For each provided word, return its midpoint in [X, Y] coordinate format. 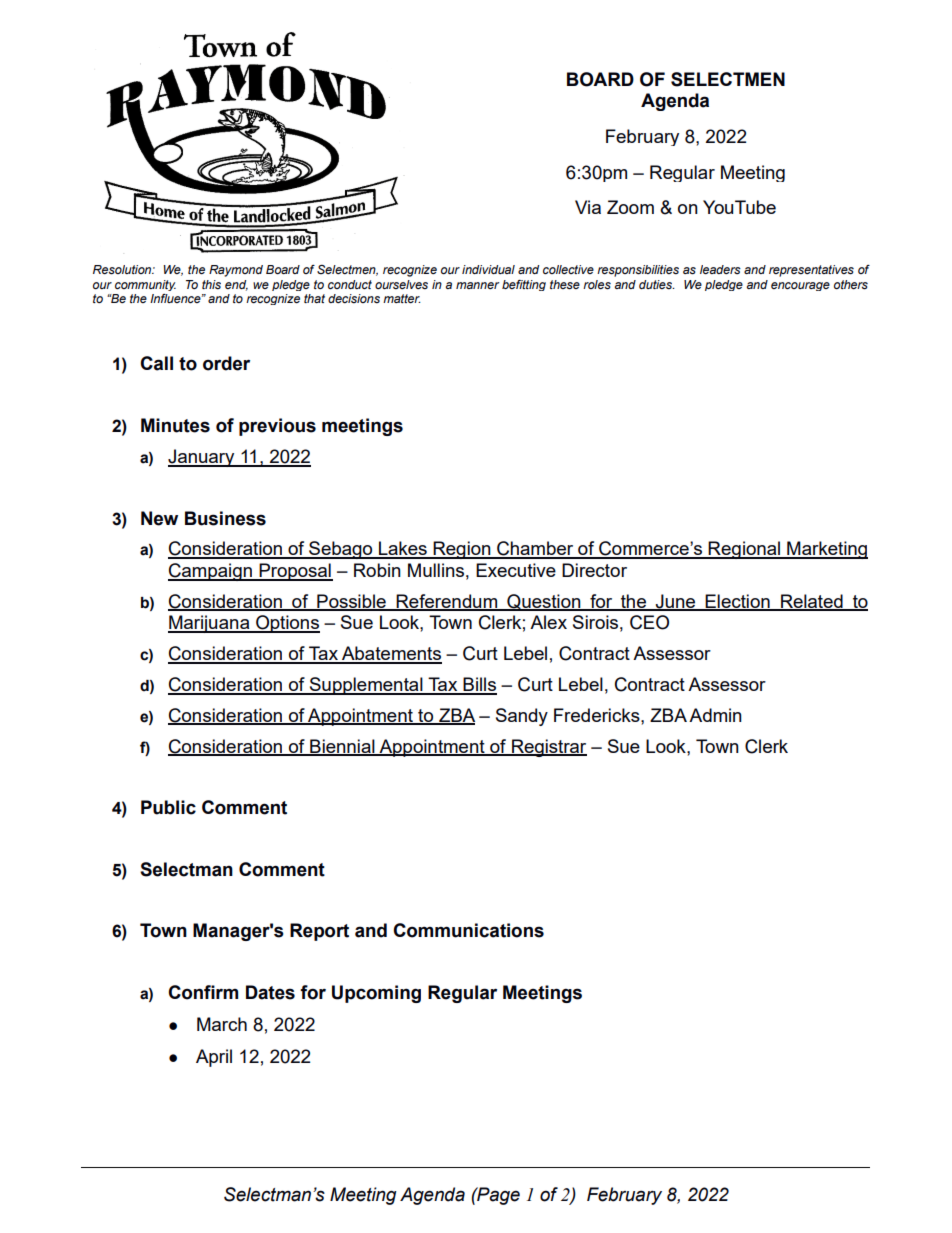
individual [488, 269]
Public [168, 807]
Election [737, 602]
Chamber [535, 549]
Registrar [548, 748]
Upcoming [376, 994]
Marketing [826, 550]
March [222, 1024]
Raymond [236, 271]
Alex [548, 622]
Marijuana [210, 624]
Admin [715, 715]
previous [277, 427]
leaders [720, 269]
